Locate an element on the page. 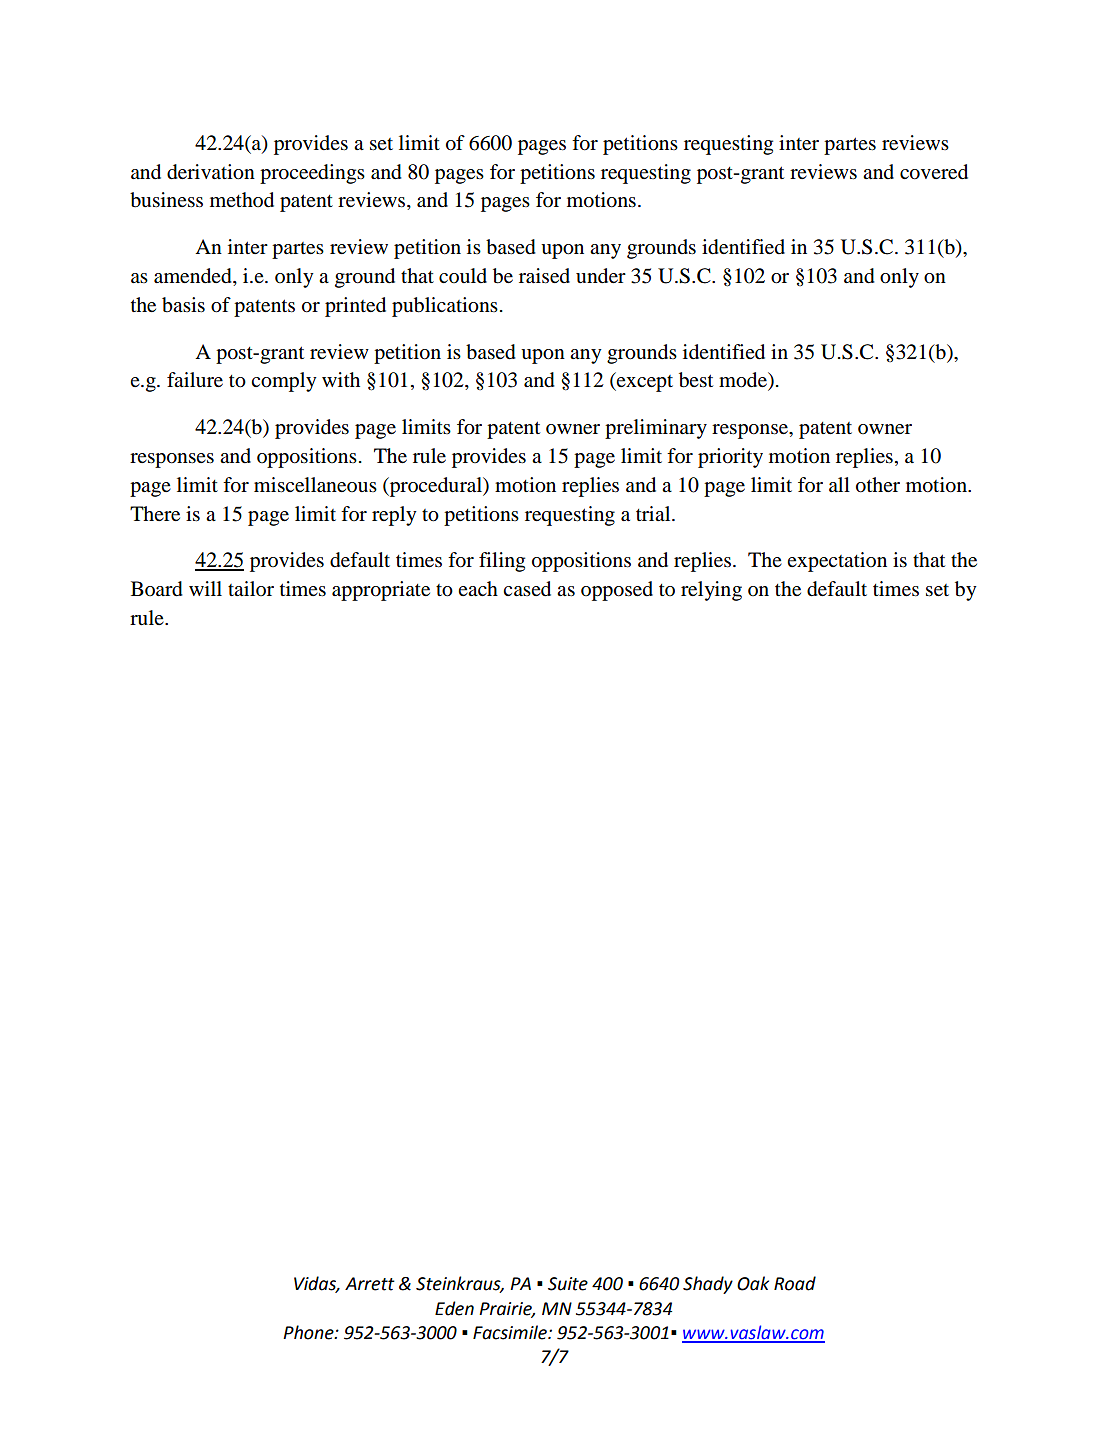  Suite is located at coordinates (568, 1284).
